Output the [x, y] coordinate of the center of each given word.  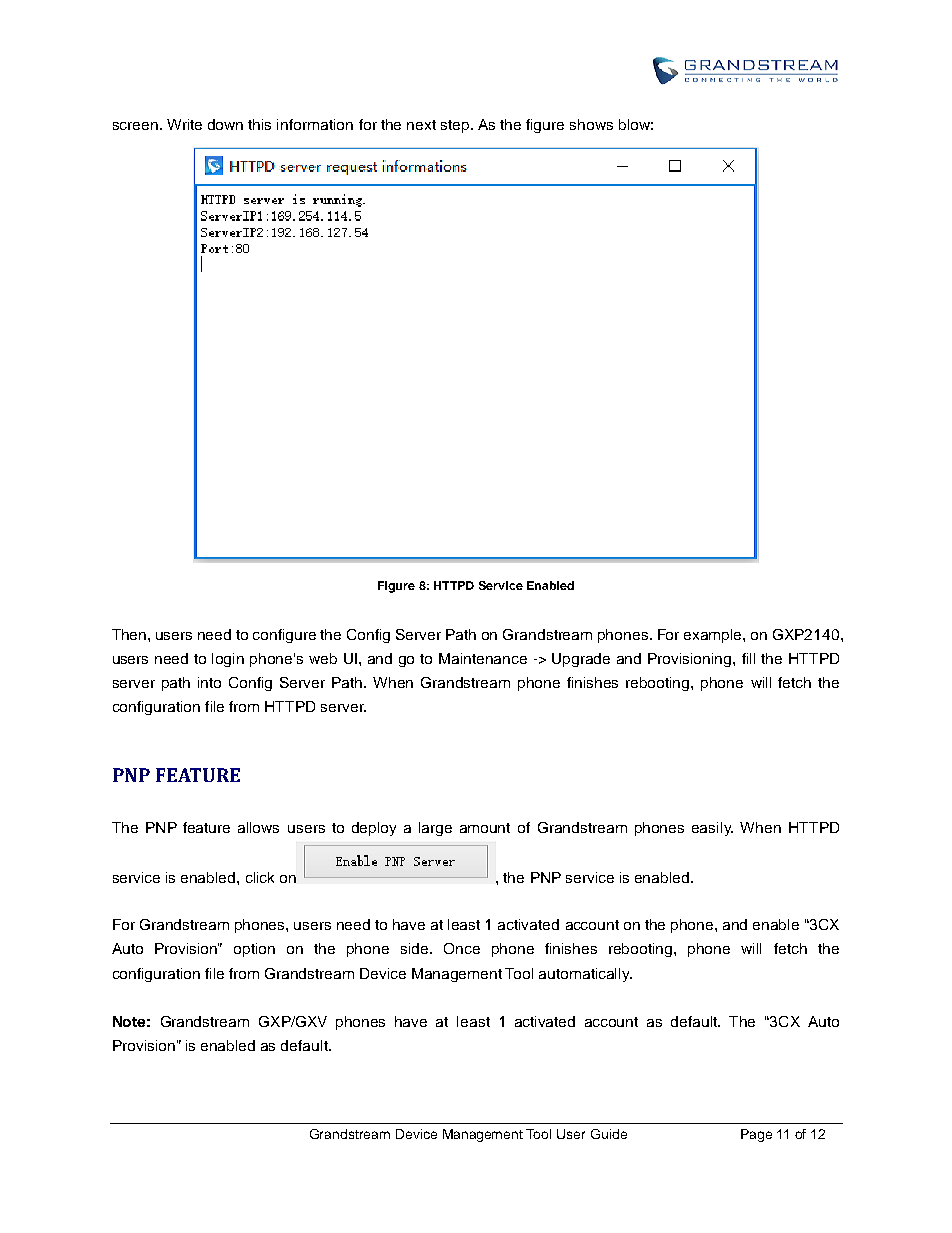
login [228, 660]
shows [591, 124]
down [225, 124]
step [456, 126]
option [254, 950]
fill [748, 658]
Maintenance [483, 658]
